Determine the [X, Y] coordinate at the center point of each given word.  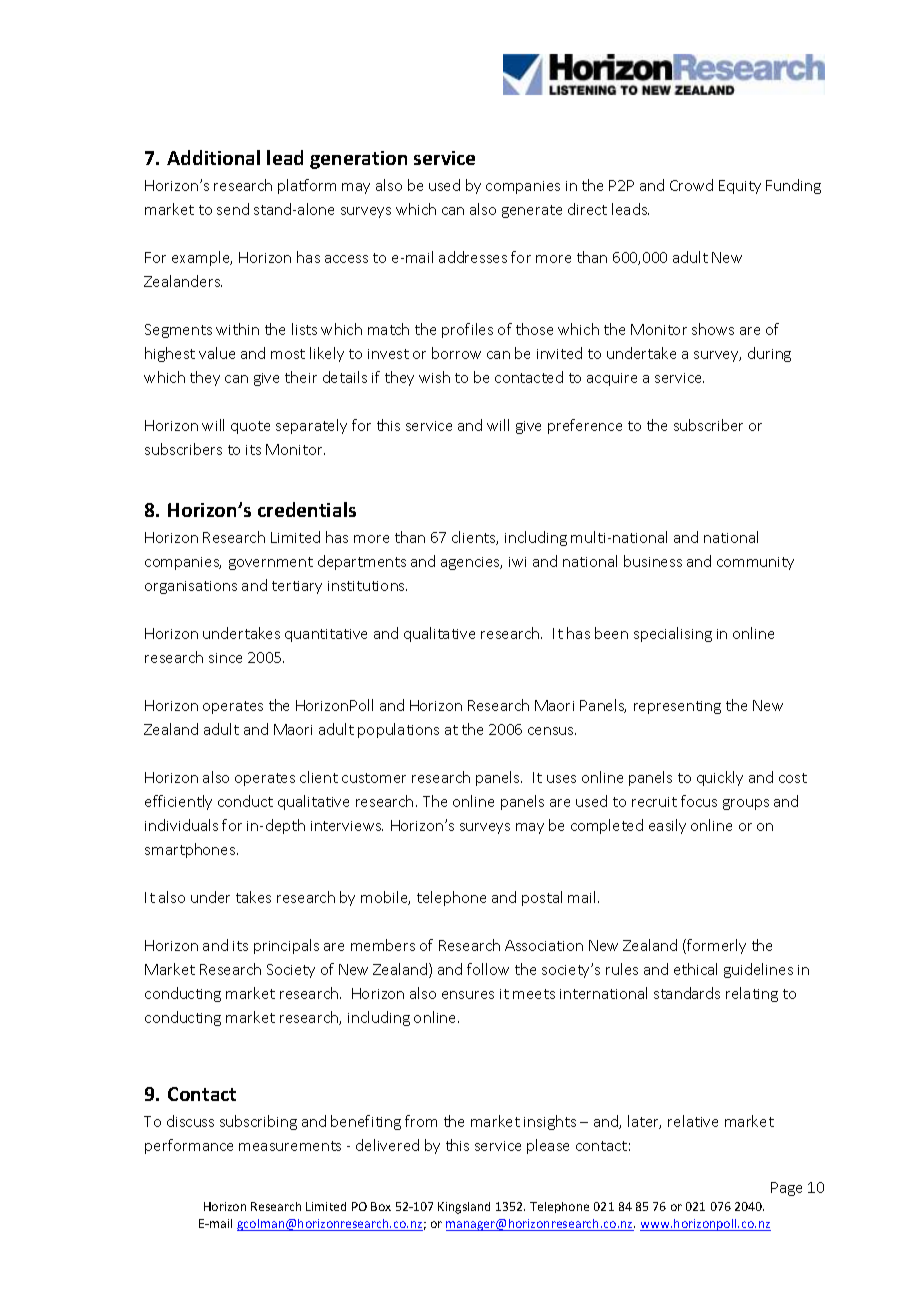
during [769, 354]
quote [250, 427]
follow [488, 969]
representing [677, 707]
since [225, 658]
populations [398, 730]
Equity [740, 187]
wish [434, 377]
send [233, 209]
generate [532, 211]
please [548, 1146]
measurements [290, 1146]
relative [693, 1121]
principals [286, 946]
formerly [715, 946]
